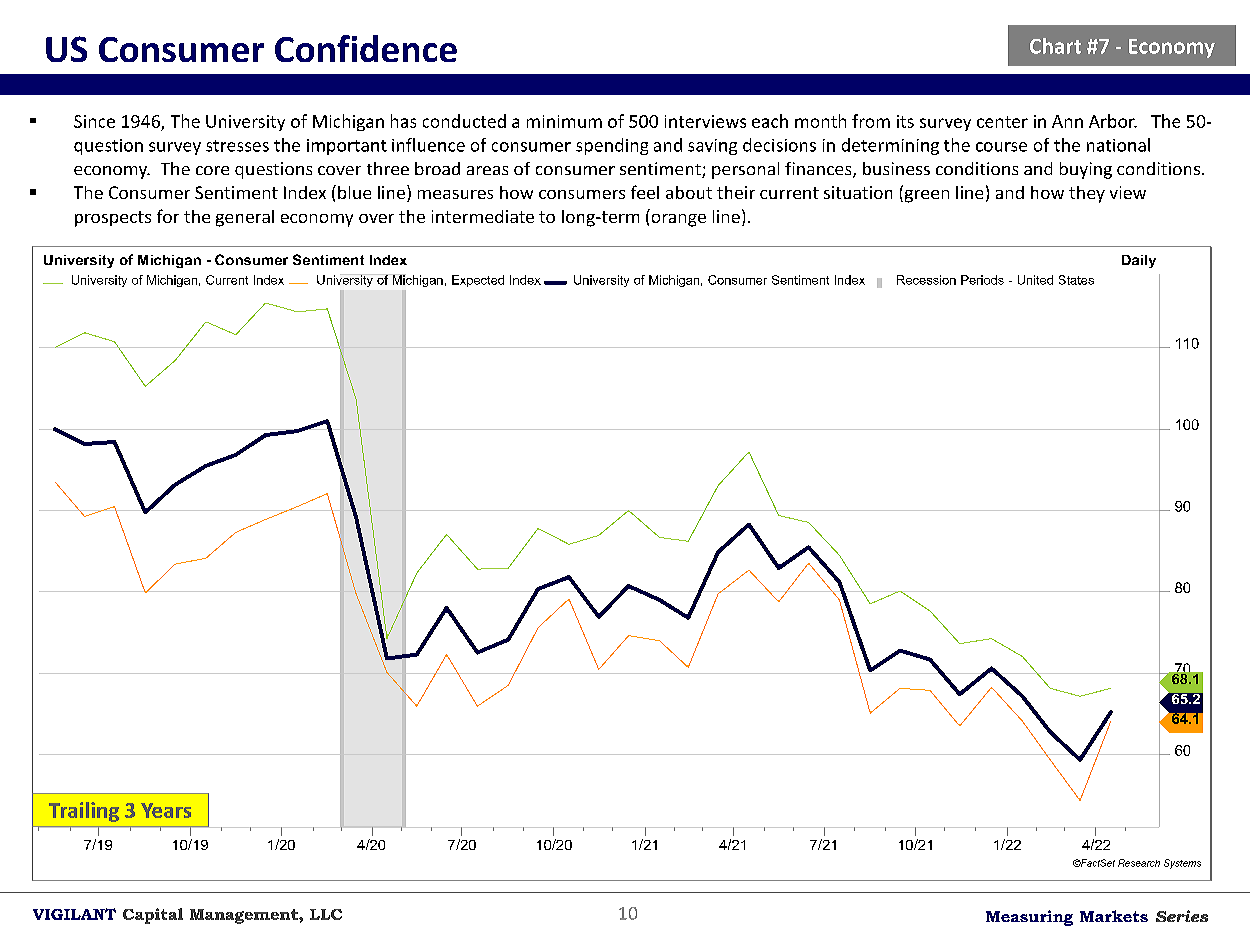 This screenshot has width=1250, height=952. I want to click on Periods, so click(982, 280).
